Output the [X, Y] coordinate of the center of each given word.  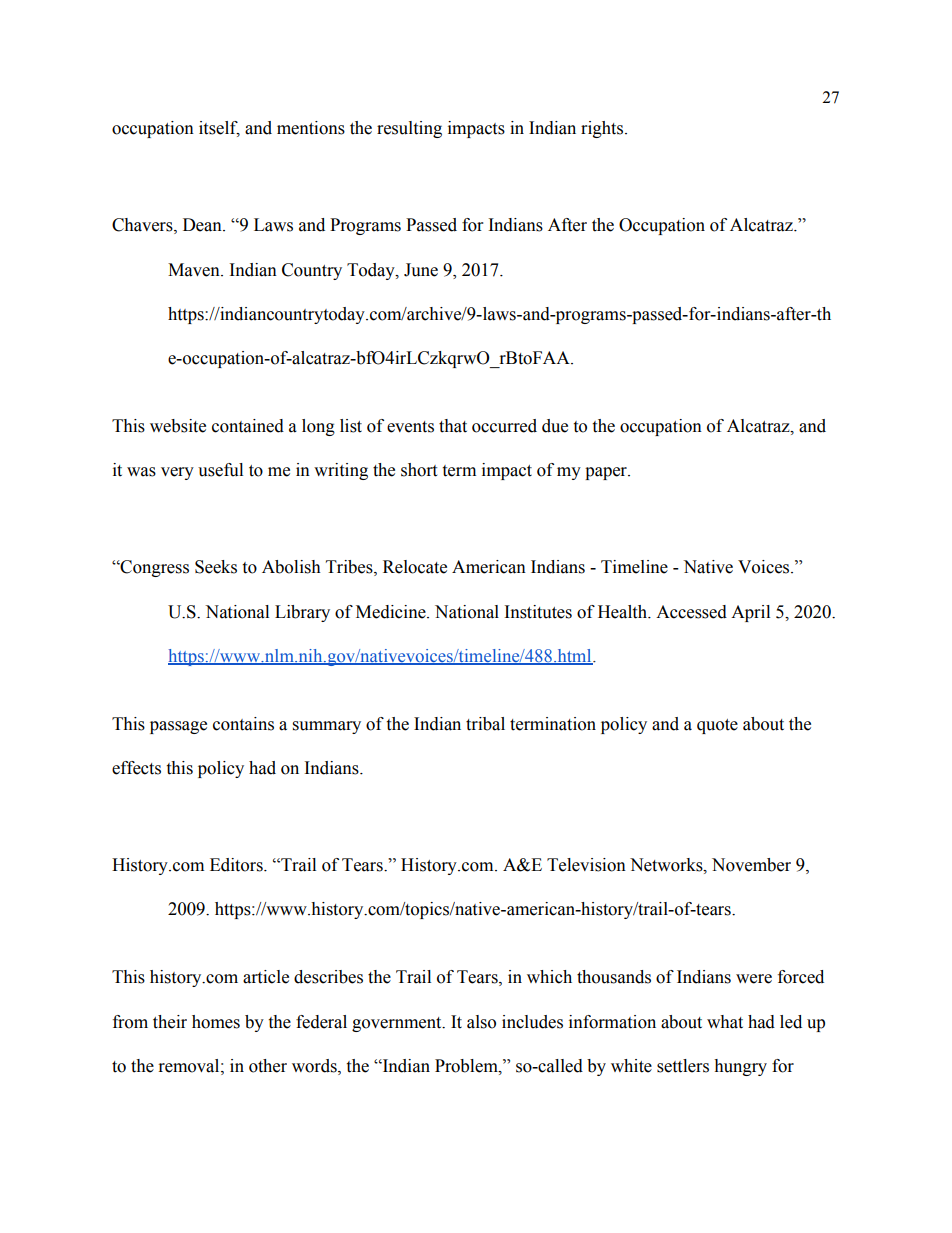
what [725, 1022]
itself [219, 129]
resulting [409, 129]
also [481, 1022]
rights [603, 129]
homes [216, 1022]
